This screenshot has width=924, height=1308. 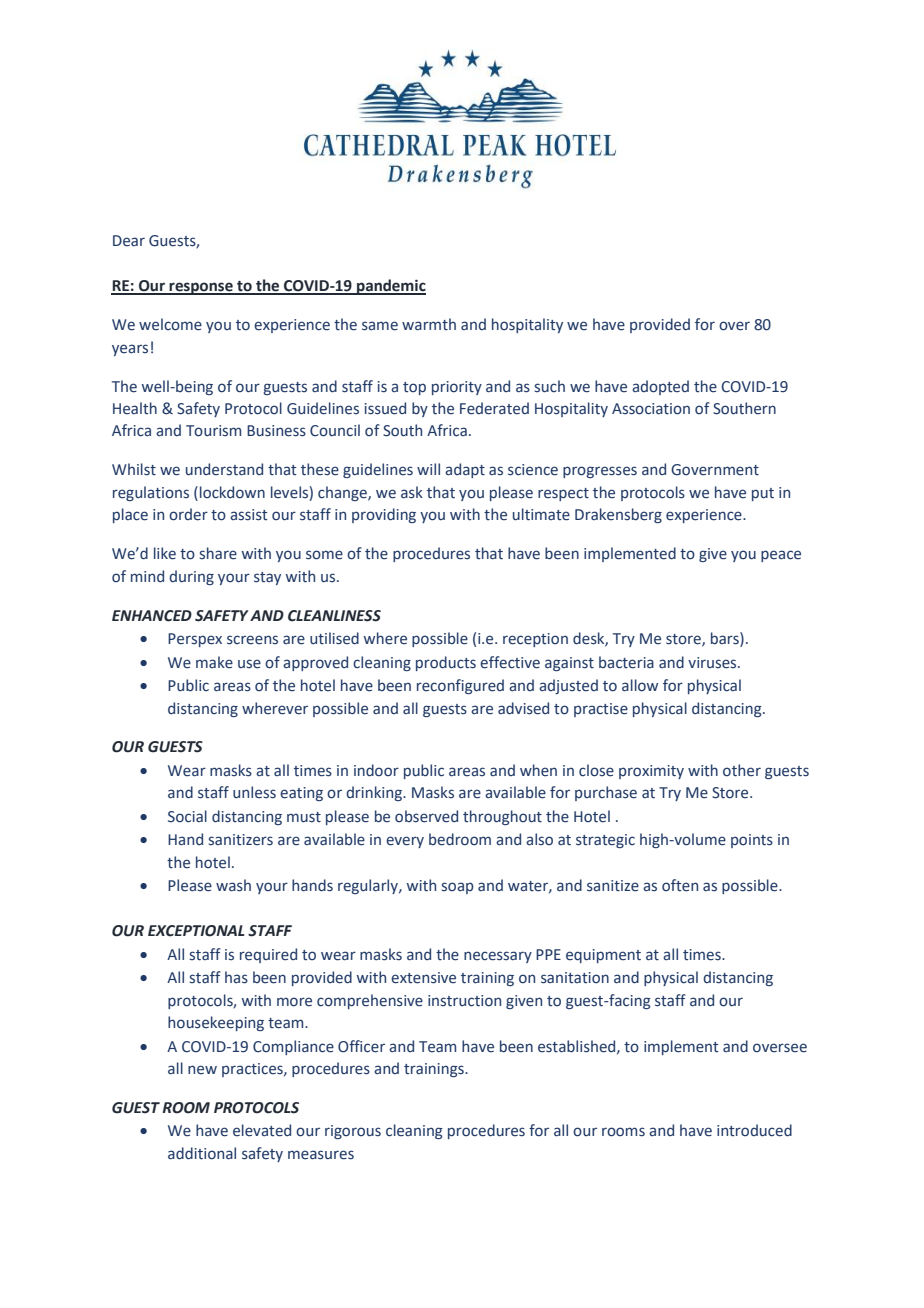 I want to click on pandemic, so click(x=390, y=287).
